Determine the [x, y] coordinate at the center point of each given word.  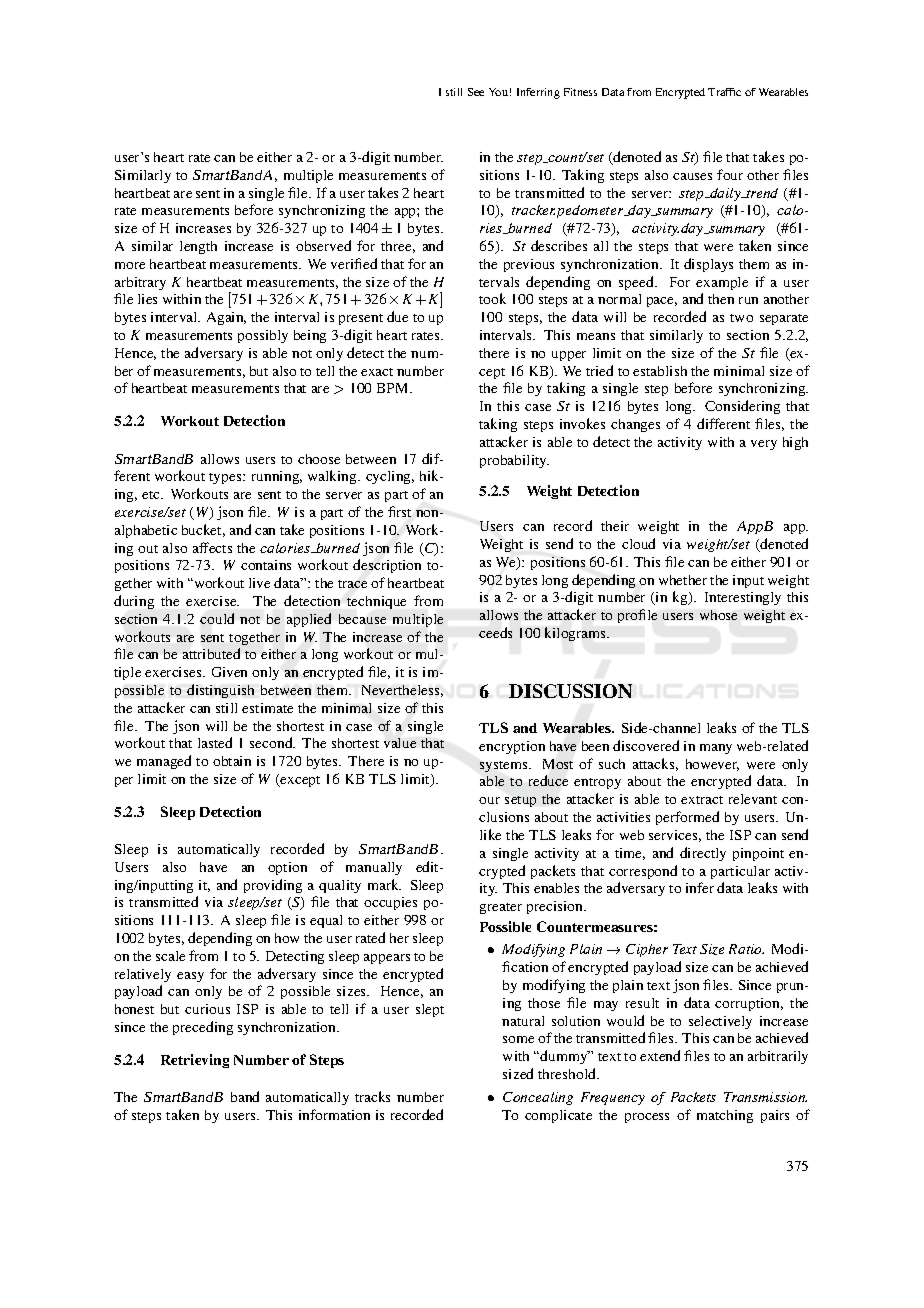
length [198, 247]
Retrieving [195, 1061]
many [716, 749]
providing [273, 886]
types [226, 478]
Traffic [724, 92]
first [399, 511]
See [476, 92]
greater [501, 908]
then [721, 299]
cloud [638, 543]
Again [226, 318]
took [492, 298]
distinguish [220, 691]
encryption [512, 747]
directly [703, 854]
